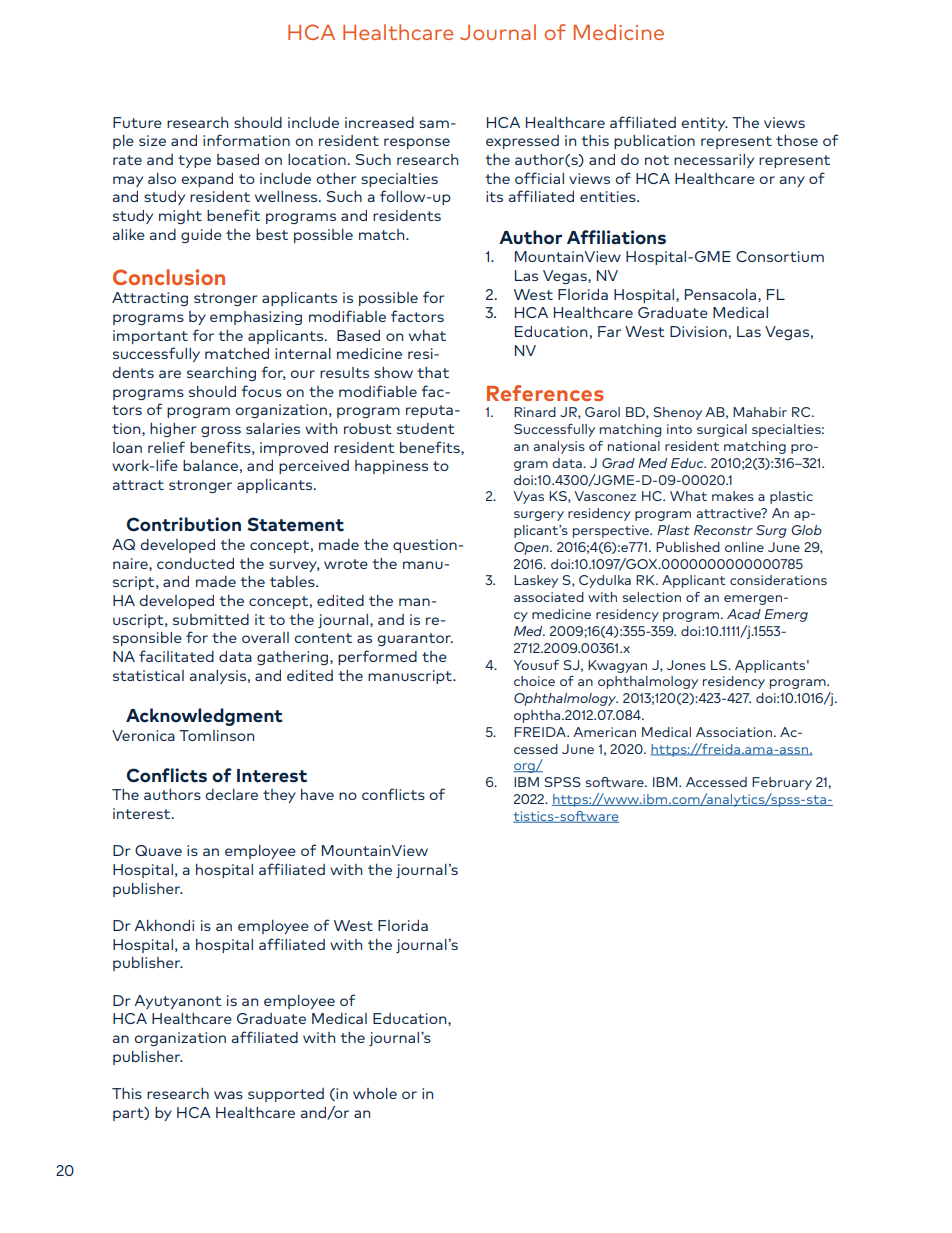 The width and height of the screenshot is (952, 1233). What do you see at coordinates (216, 735) in the screenshot?
I see `Tomlinson` at bounding box center [216, 735].
